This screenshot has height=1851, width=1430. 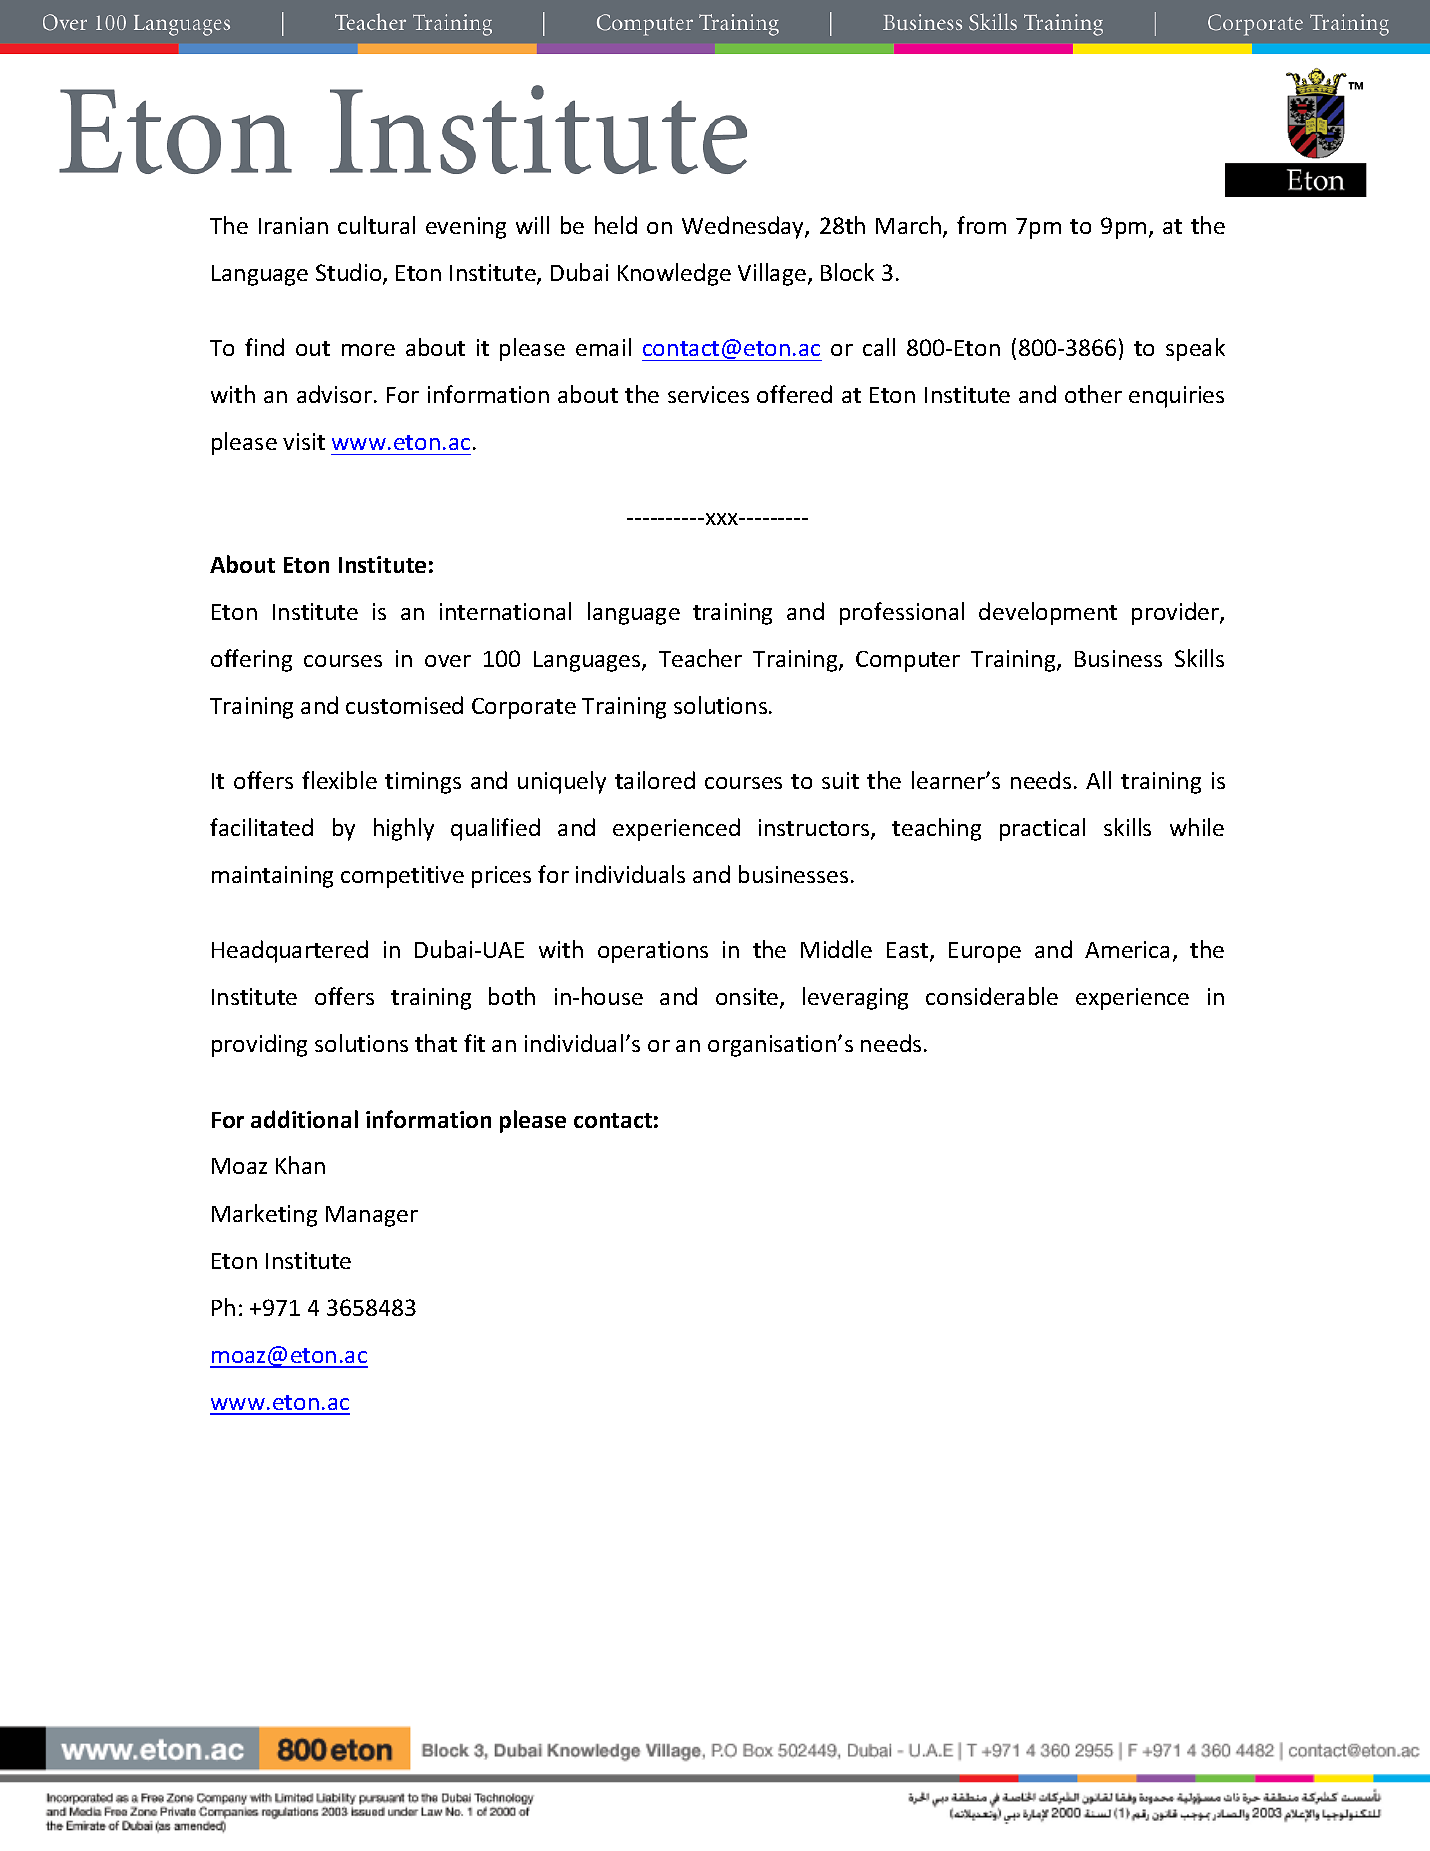 I want to click on Headquartered, so click(x=290, y=951).
